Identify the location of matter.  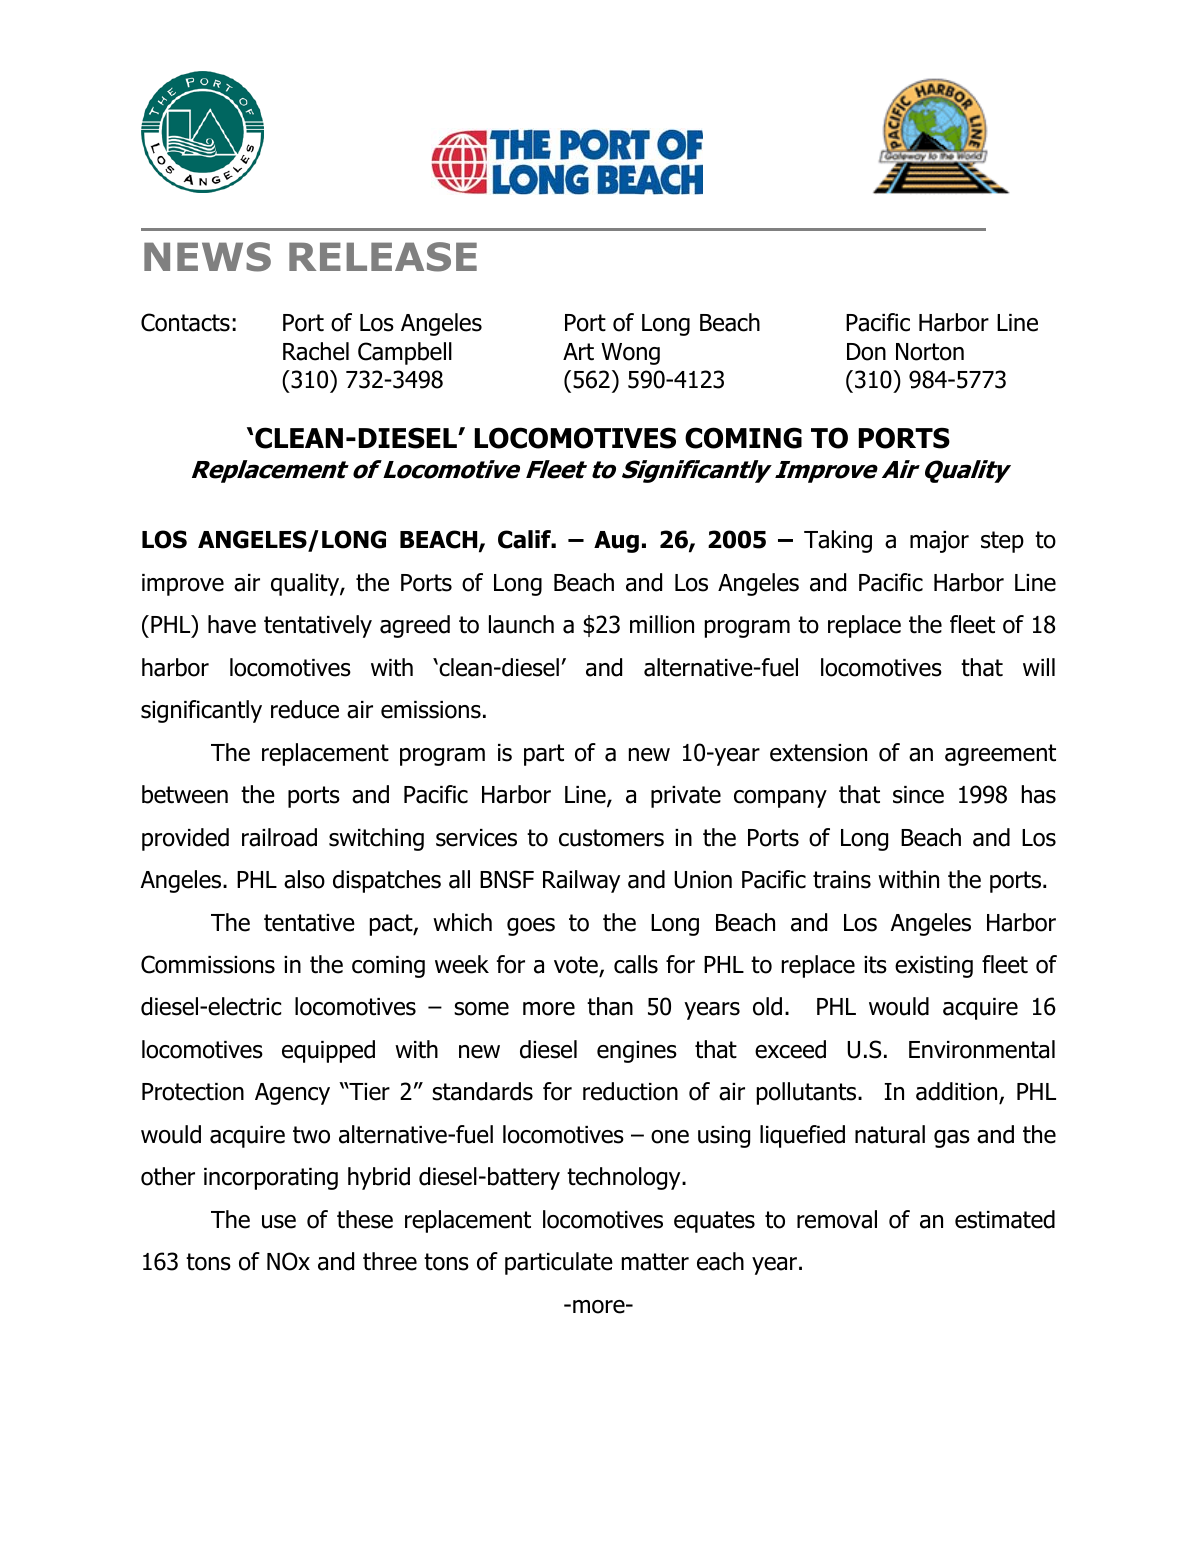
(655, 1262).
